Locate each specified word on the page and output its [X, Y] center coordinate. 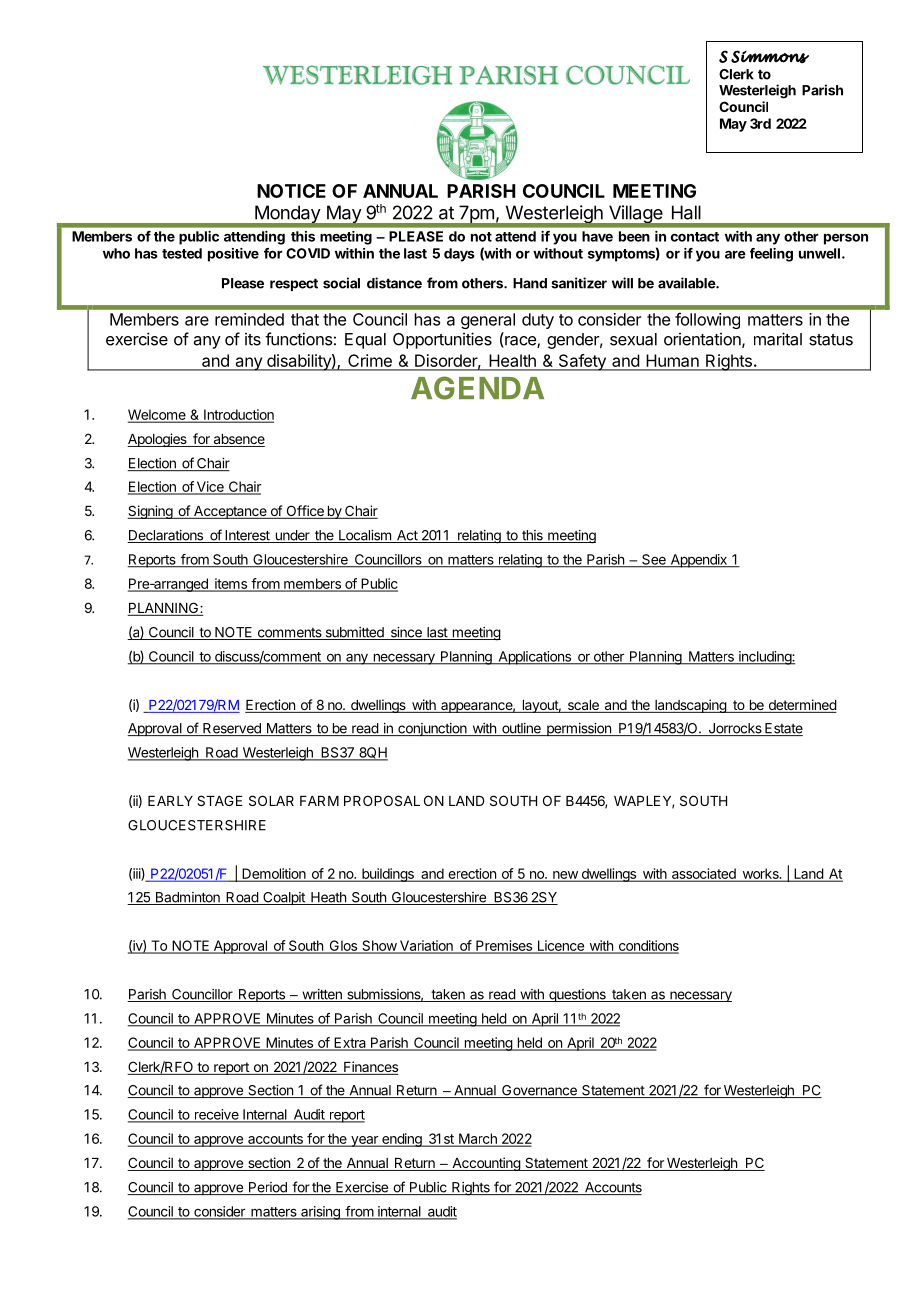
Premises [504, 946]
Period [267, 1188]
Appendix [698, 561]
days [459, 255]
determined [801, 706]
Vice [210, 487]
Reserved [232, 729]
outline [521, 729]
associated [703, 875]
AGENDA [477, 388]
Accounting [486, 1164]
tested [182, 253]
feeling [771, 255]
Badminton [187, 898]
